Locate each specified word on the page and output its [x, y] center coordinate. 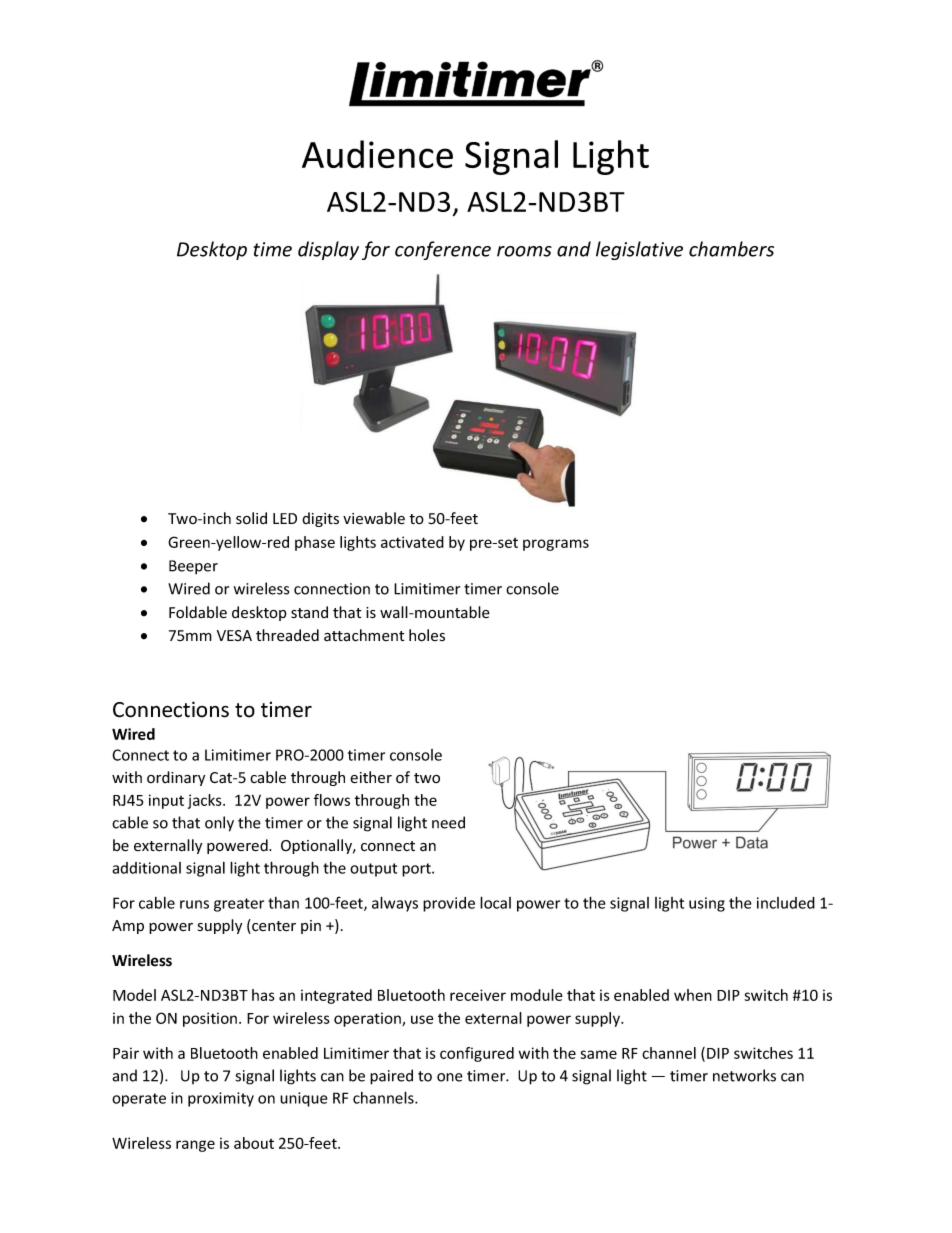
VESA [234, 635]
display [328, 250]
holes [427, 635]
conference [443, 250]
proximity [221, 1099]
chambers [731, 249]
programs [556, 545]
